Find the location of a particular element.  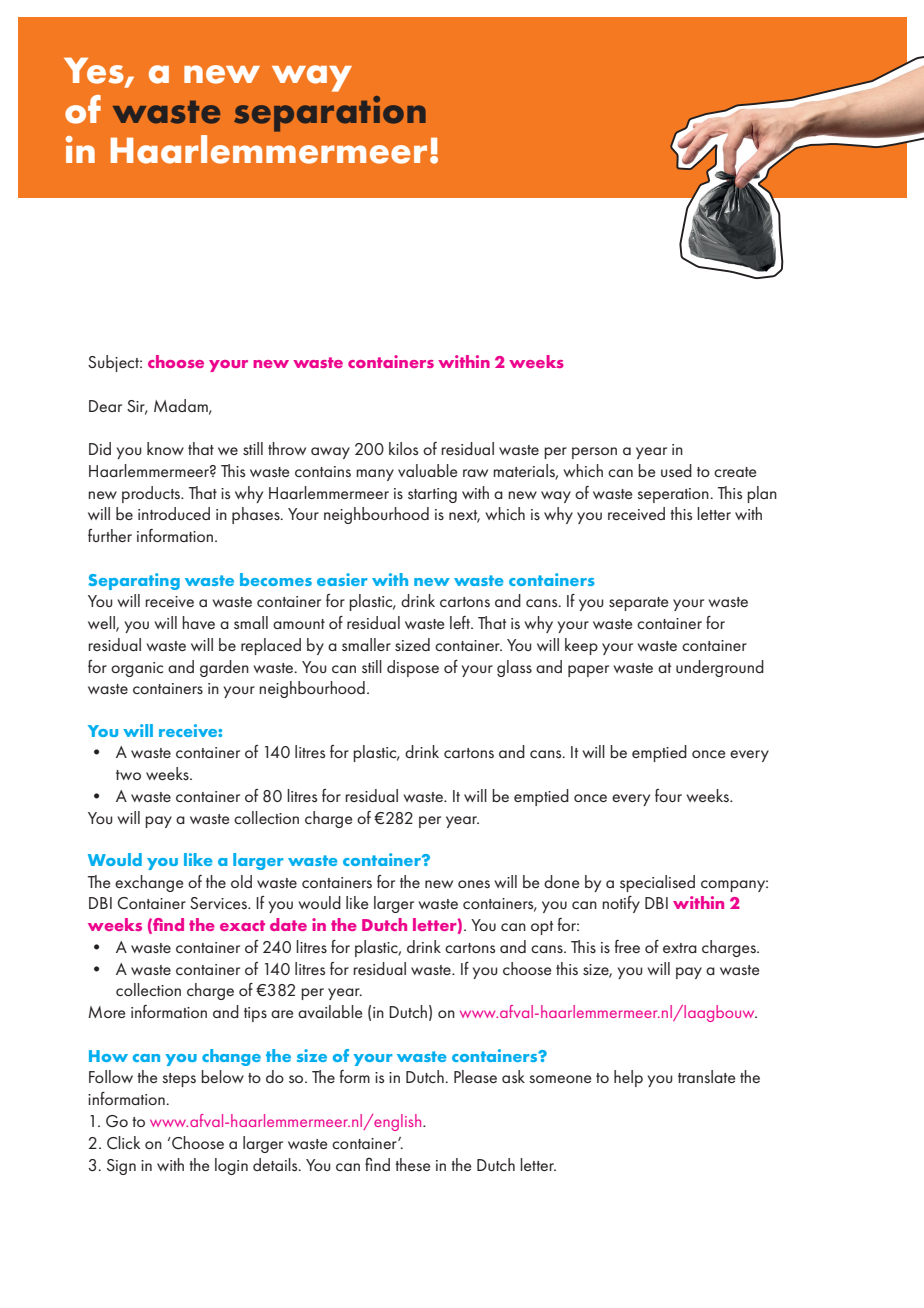

these is located at coordinates (412, 1164).
